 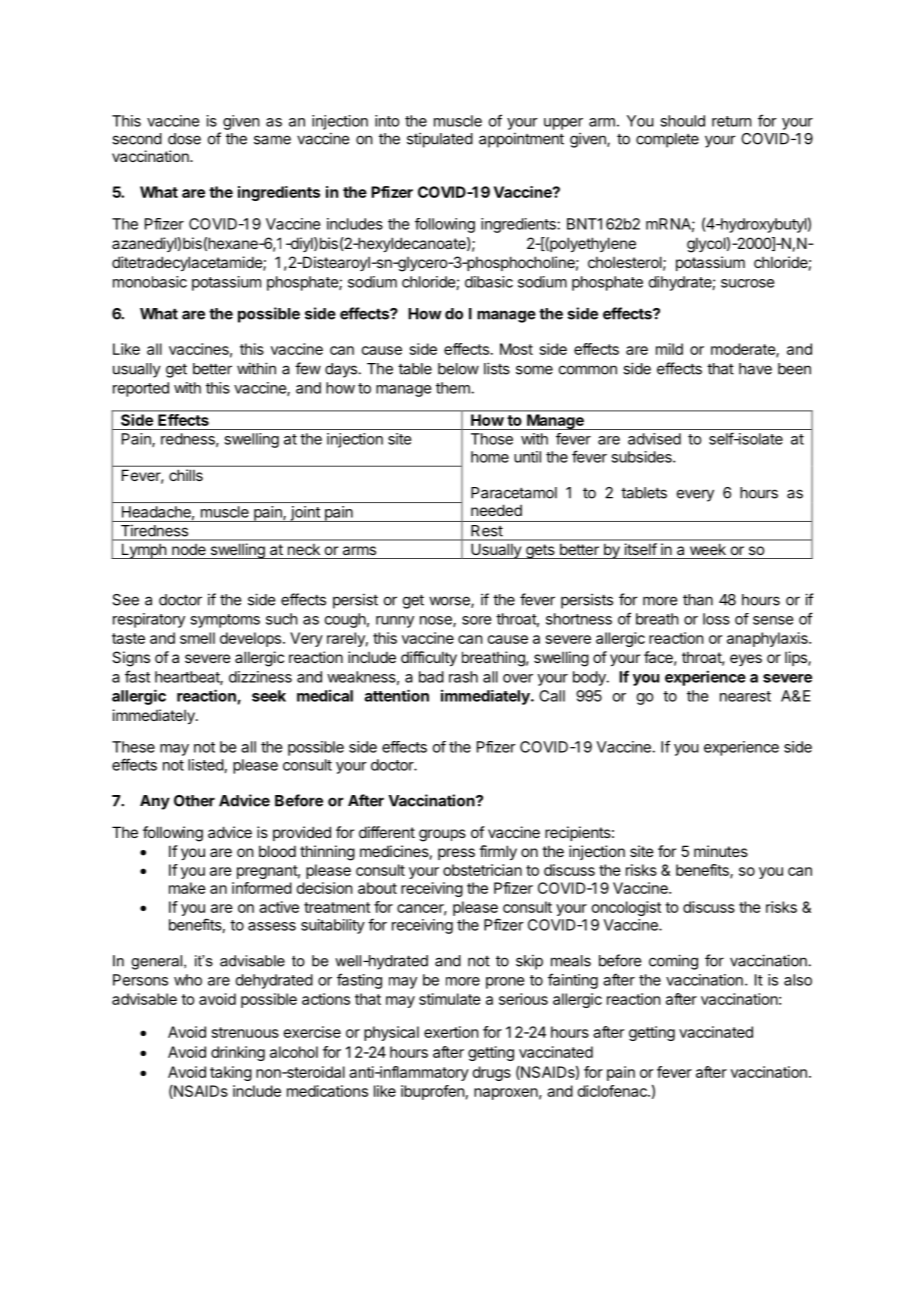 What do you see at coordinates (492, 1073) in the screenshot?
I see `drugs` at bounding box center [492, 1073].
